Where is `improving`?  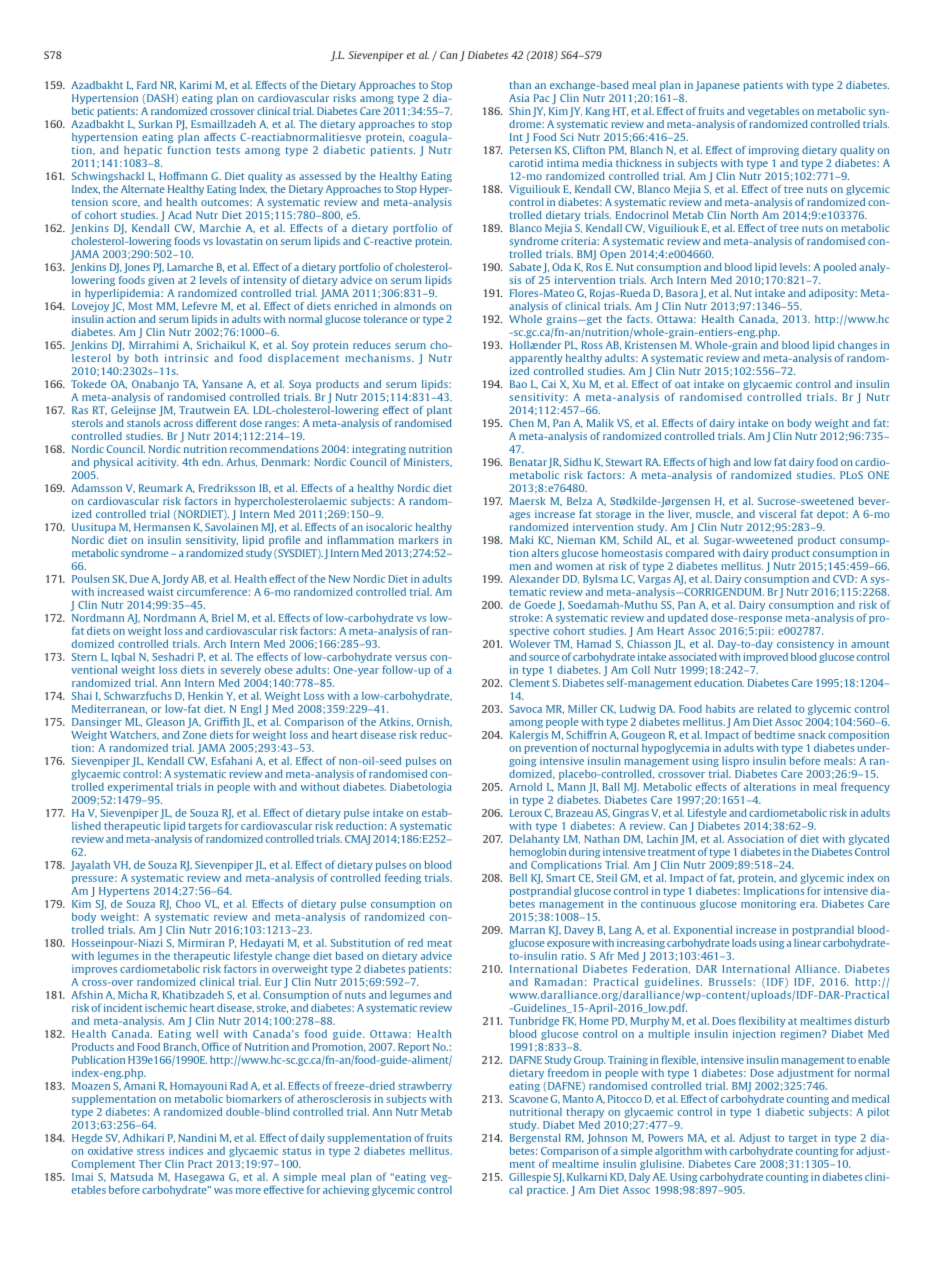 improving is located at coordinates (774, 151).
